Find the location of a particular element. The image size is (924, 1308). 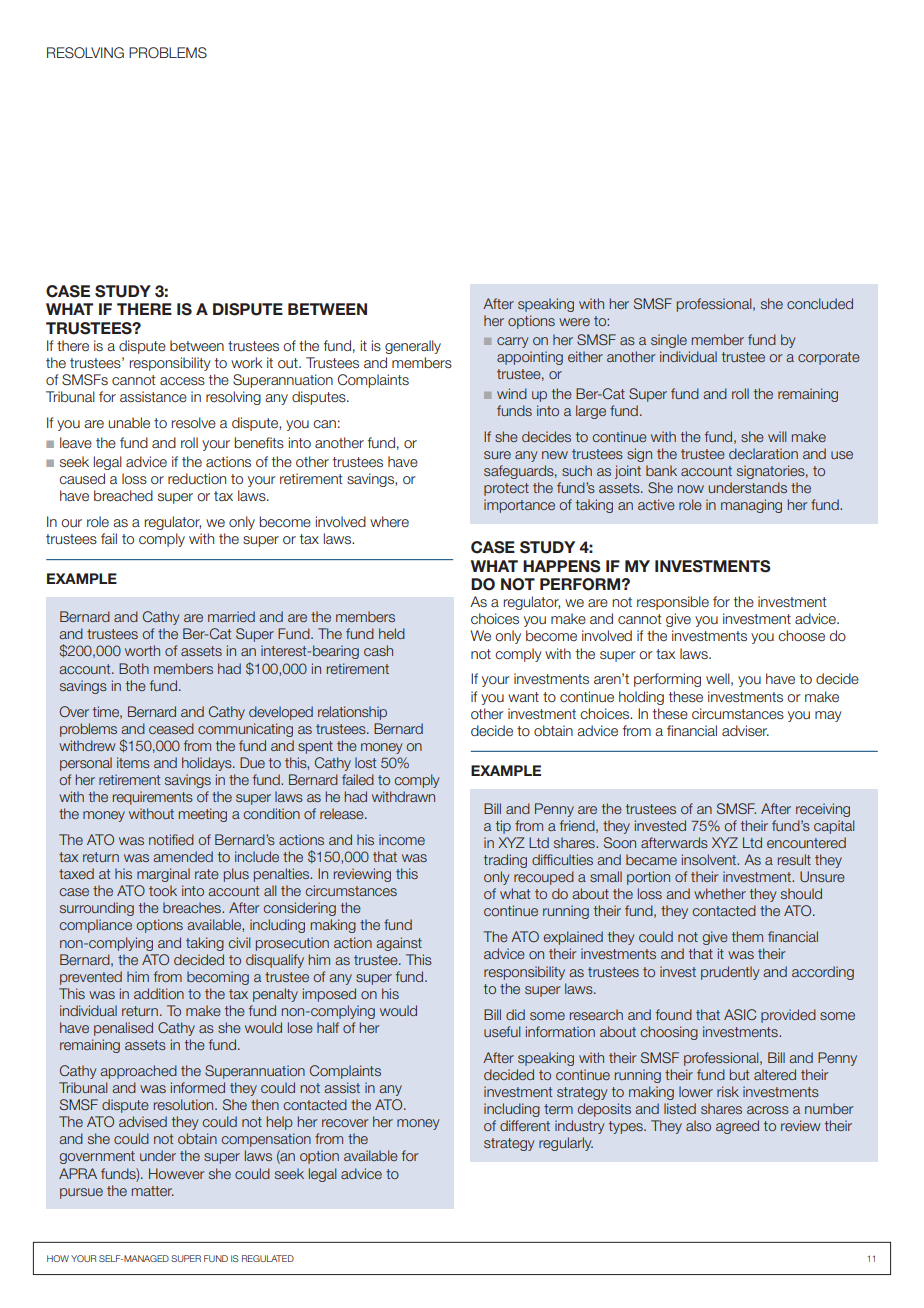

generally is located at coordinates (413, 347).
